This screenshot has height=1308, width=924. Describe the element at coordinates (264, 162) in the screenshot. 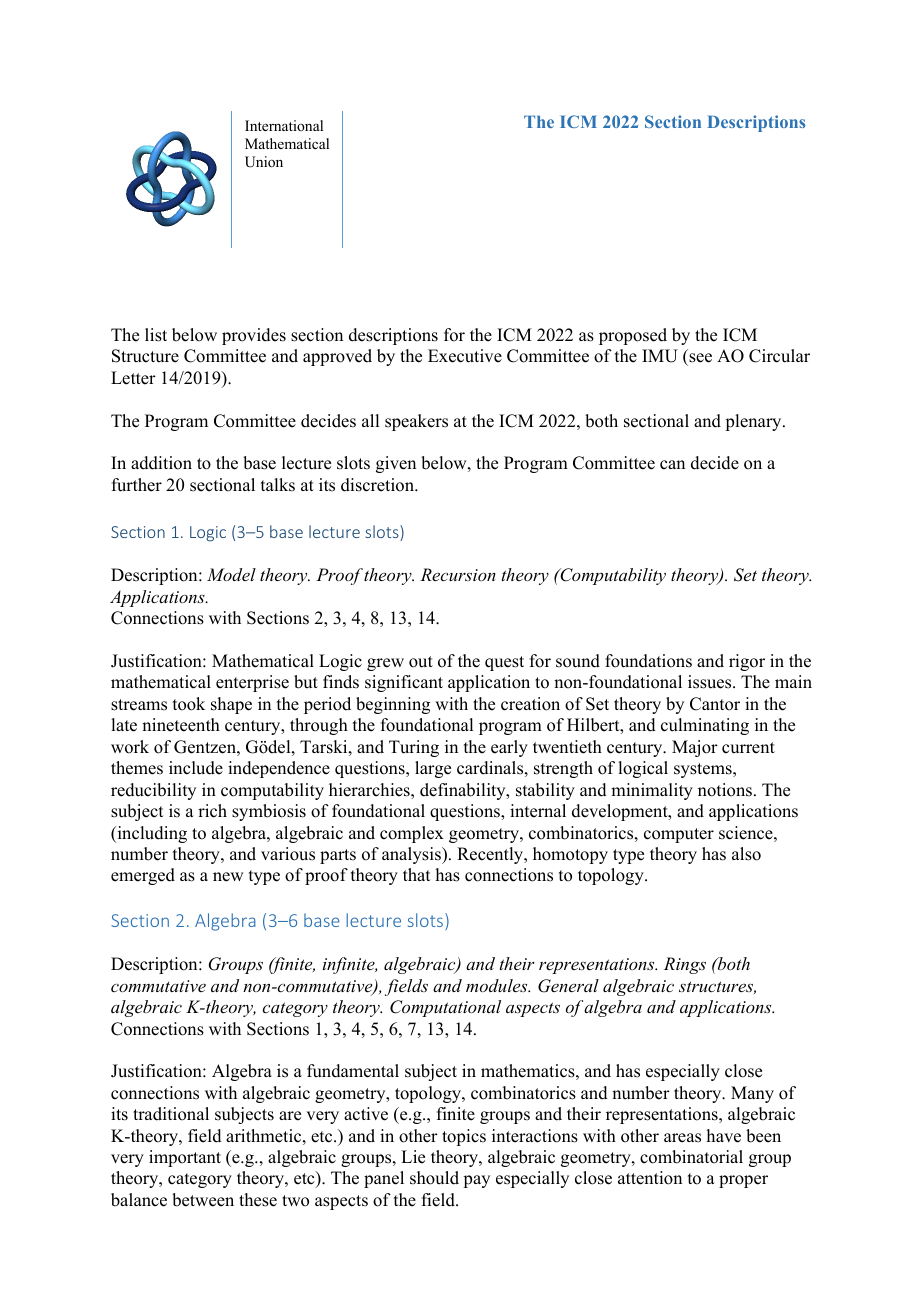

I see `Union` at that location.
